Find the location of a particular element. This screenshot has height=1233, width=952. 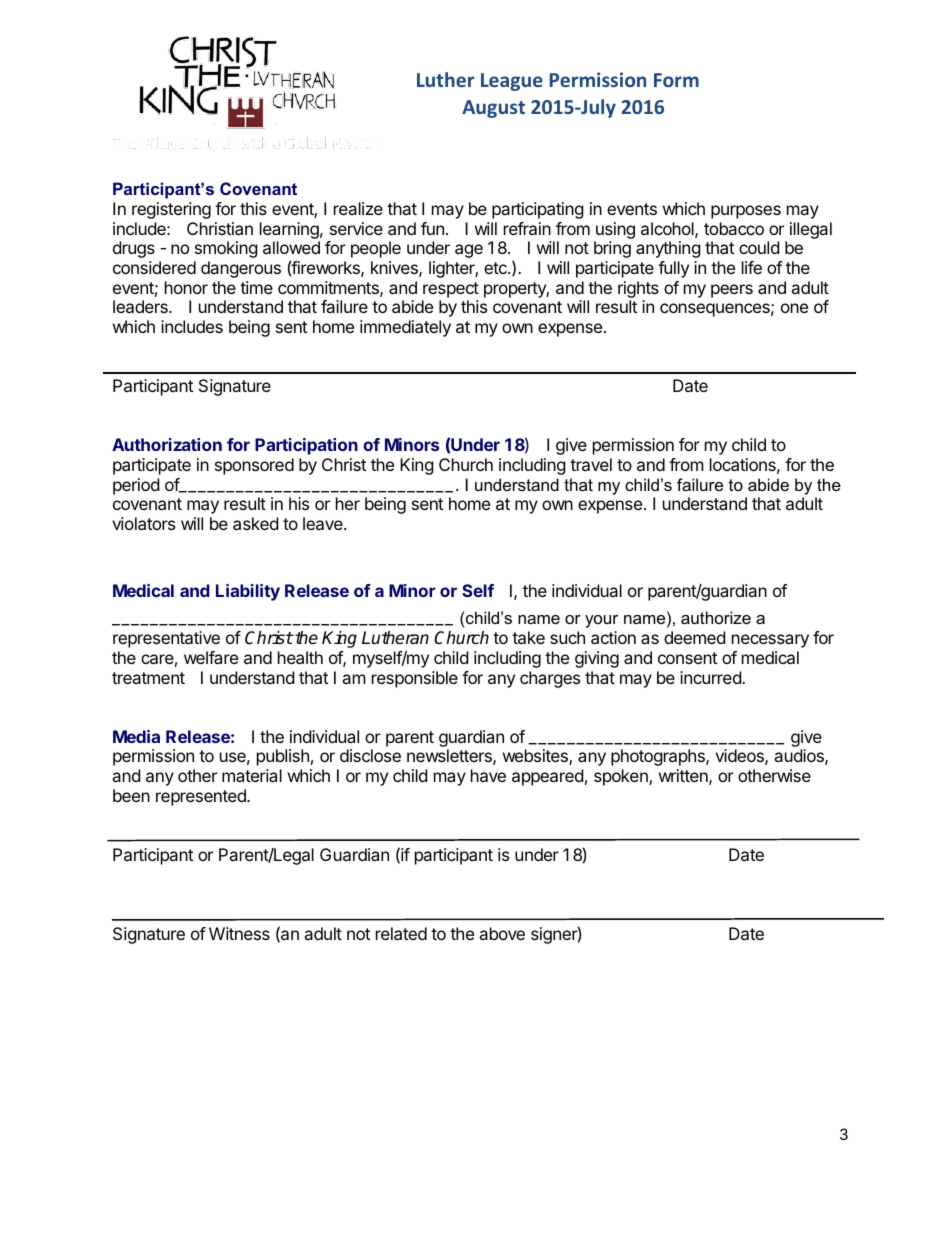

treatment is located at coordinates (148, 678).
